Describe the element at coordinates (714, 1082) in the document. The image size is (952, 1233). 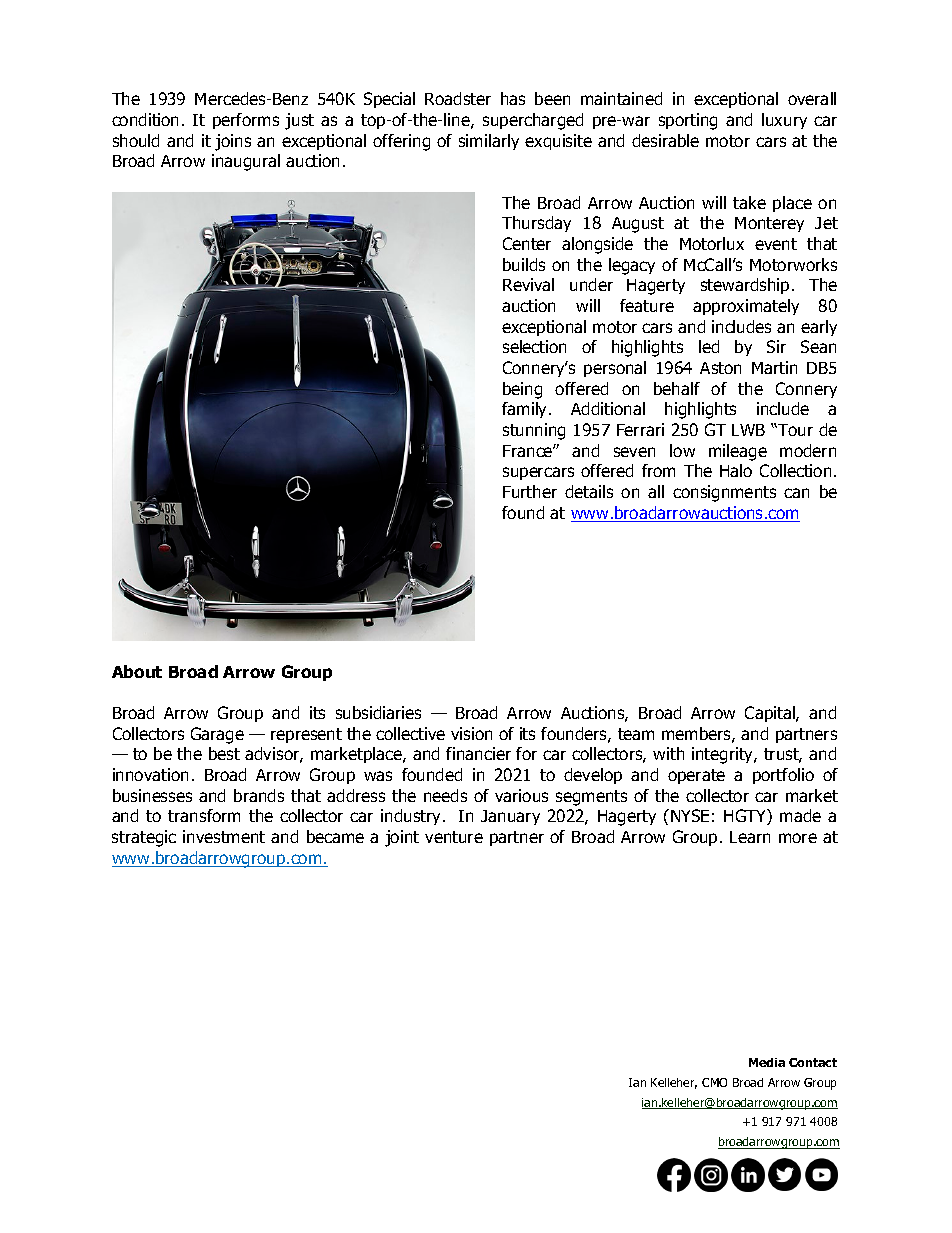
I see `CMO` at that location.
